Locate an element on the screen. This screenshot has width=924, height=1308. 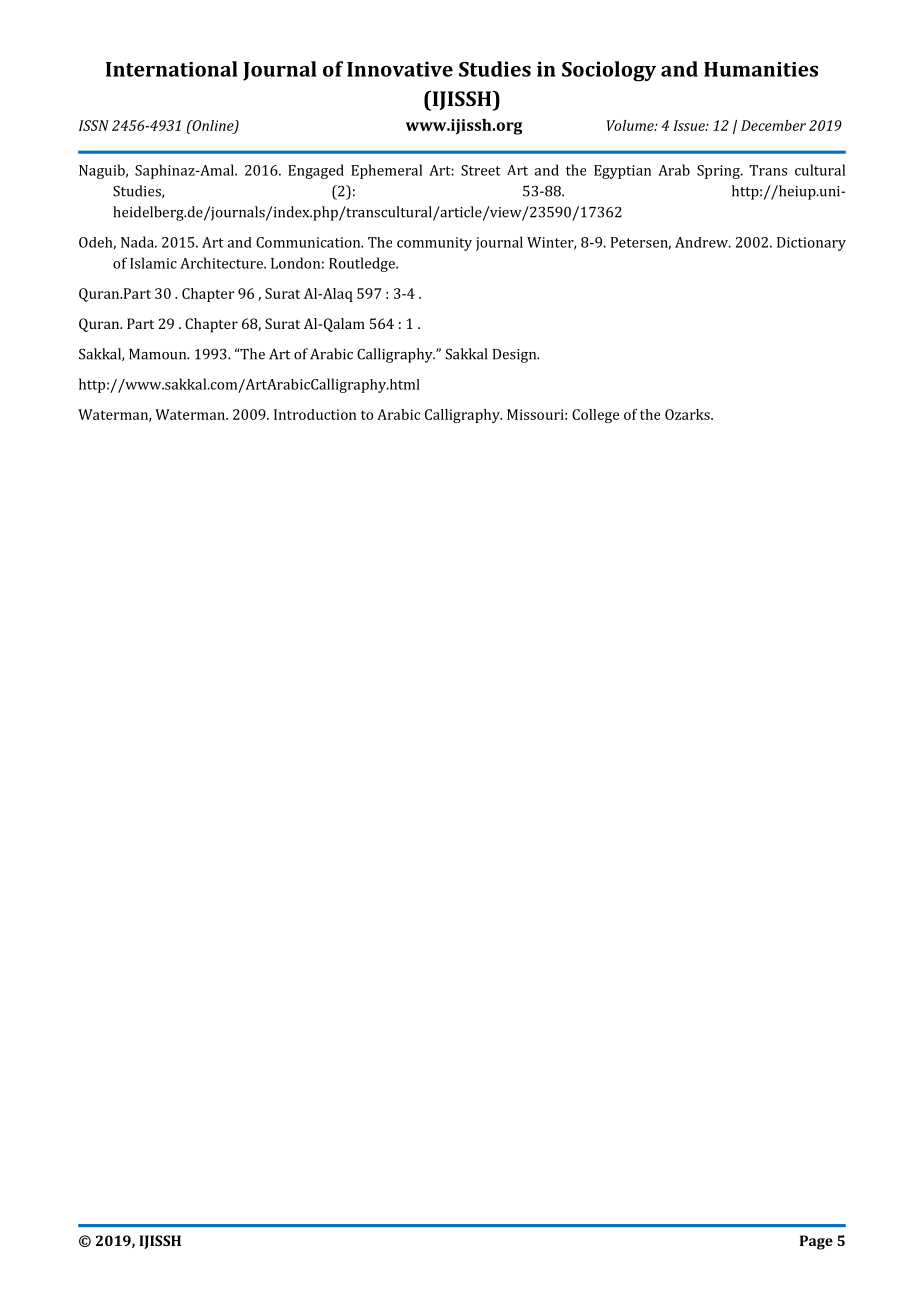
Page is located at coordinates (816, 1242).
